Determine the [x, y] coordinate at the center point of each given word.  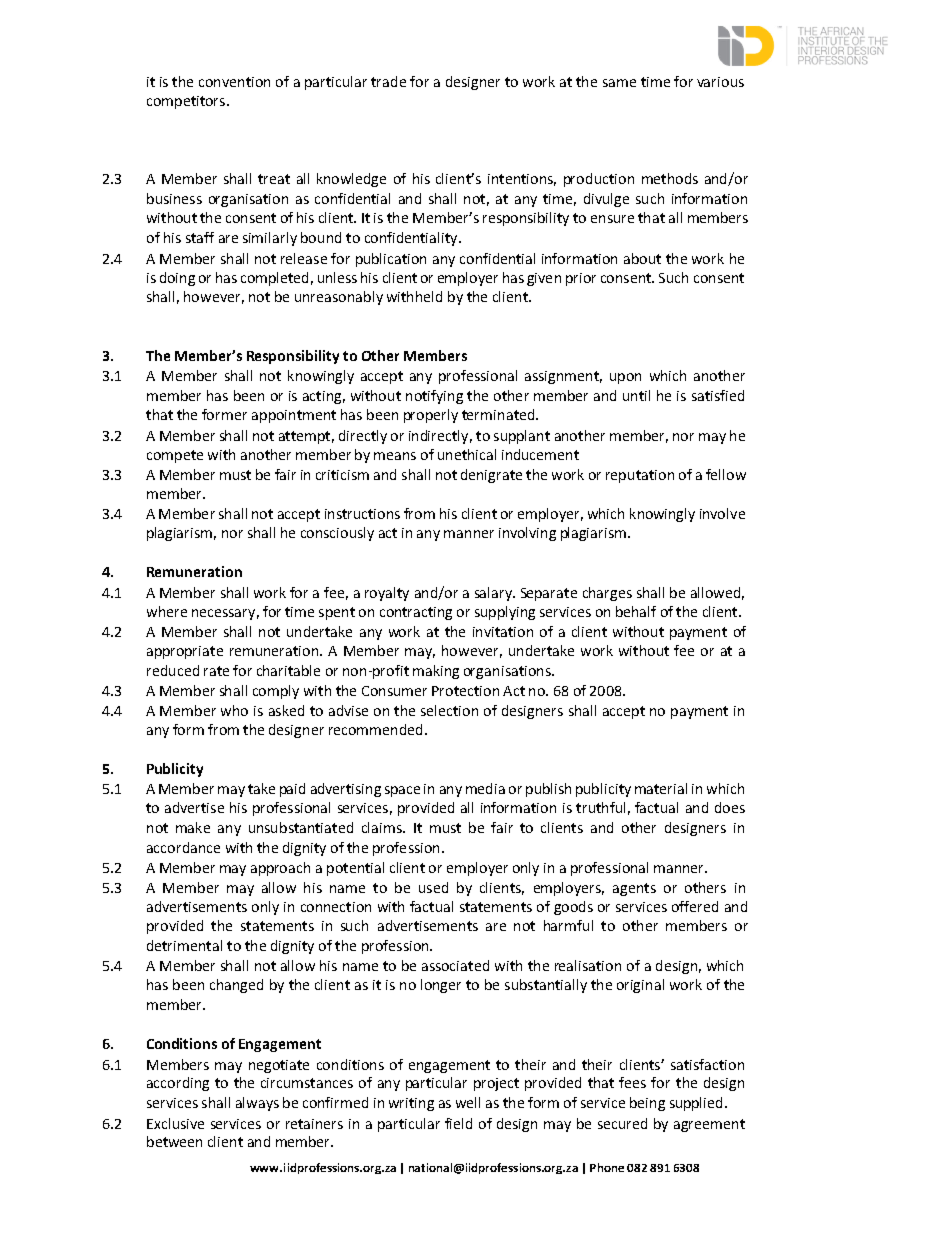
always [257, 1104]
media [485, 788]
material [661, 788]
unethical [467, 454]
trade [388, 81]
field [458, 1123]
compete [175, 456]
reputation [640, 476]
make [193, 827]
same [619, 83]
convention [234, 82]
